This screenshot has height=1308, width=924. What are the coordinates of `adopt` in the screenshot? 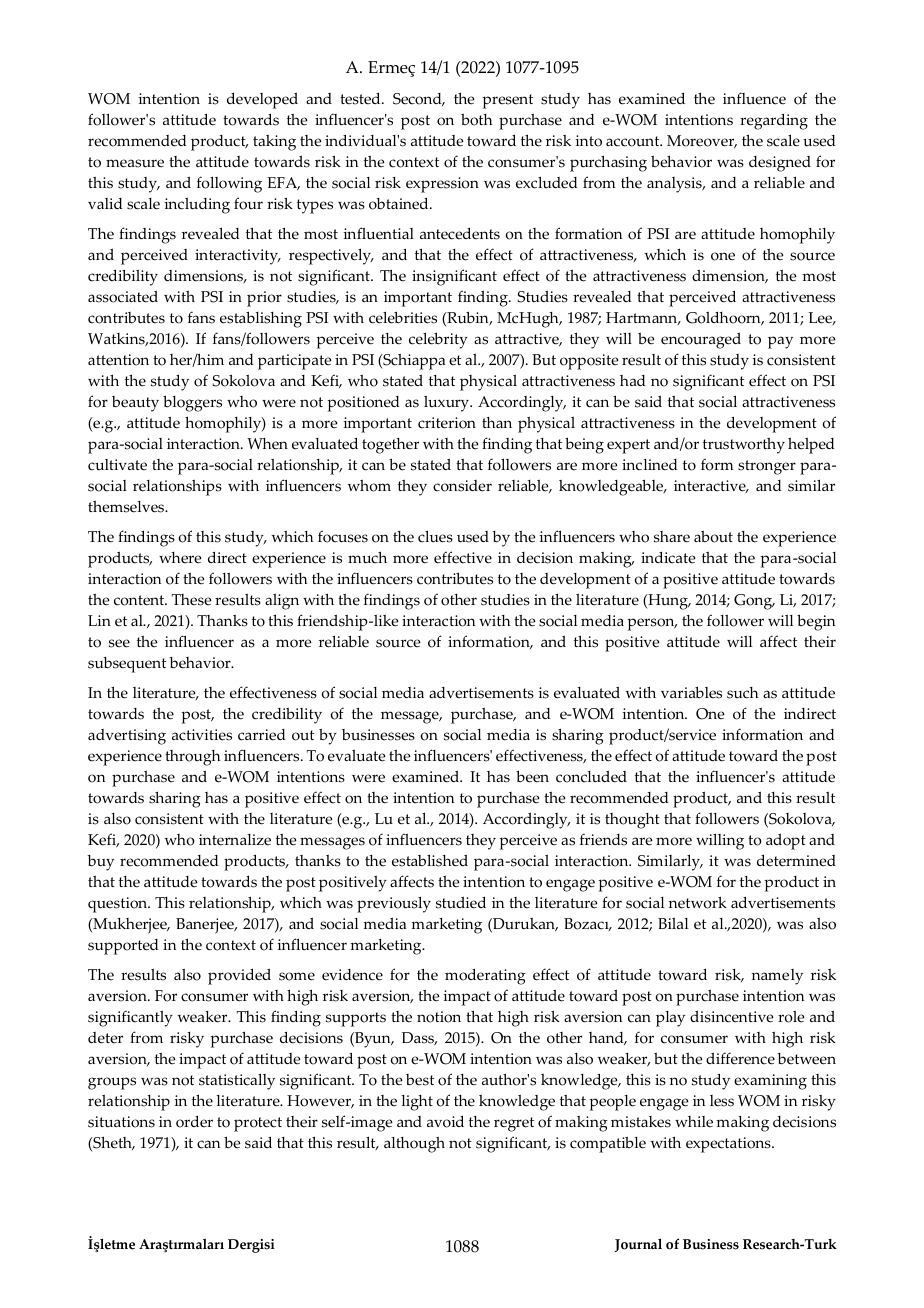 It's located at (786, 842).
